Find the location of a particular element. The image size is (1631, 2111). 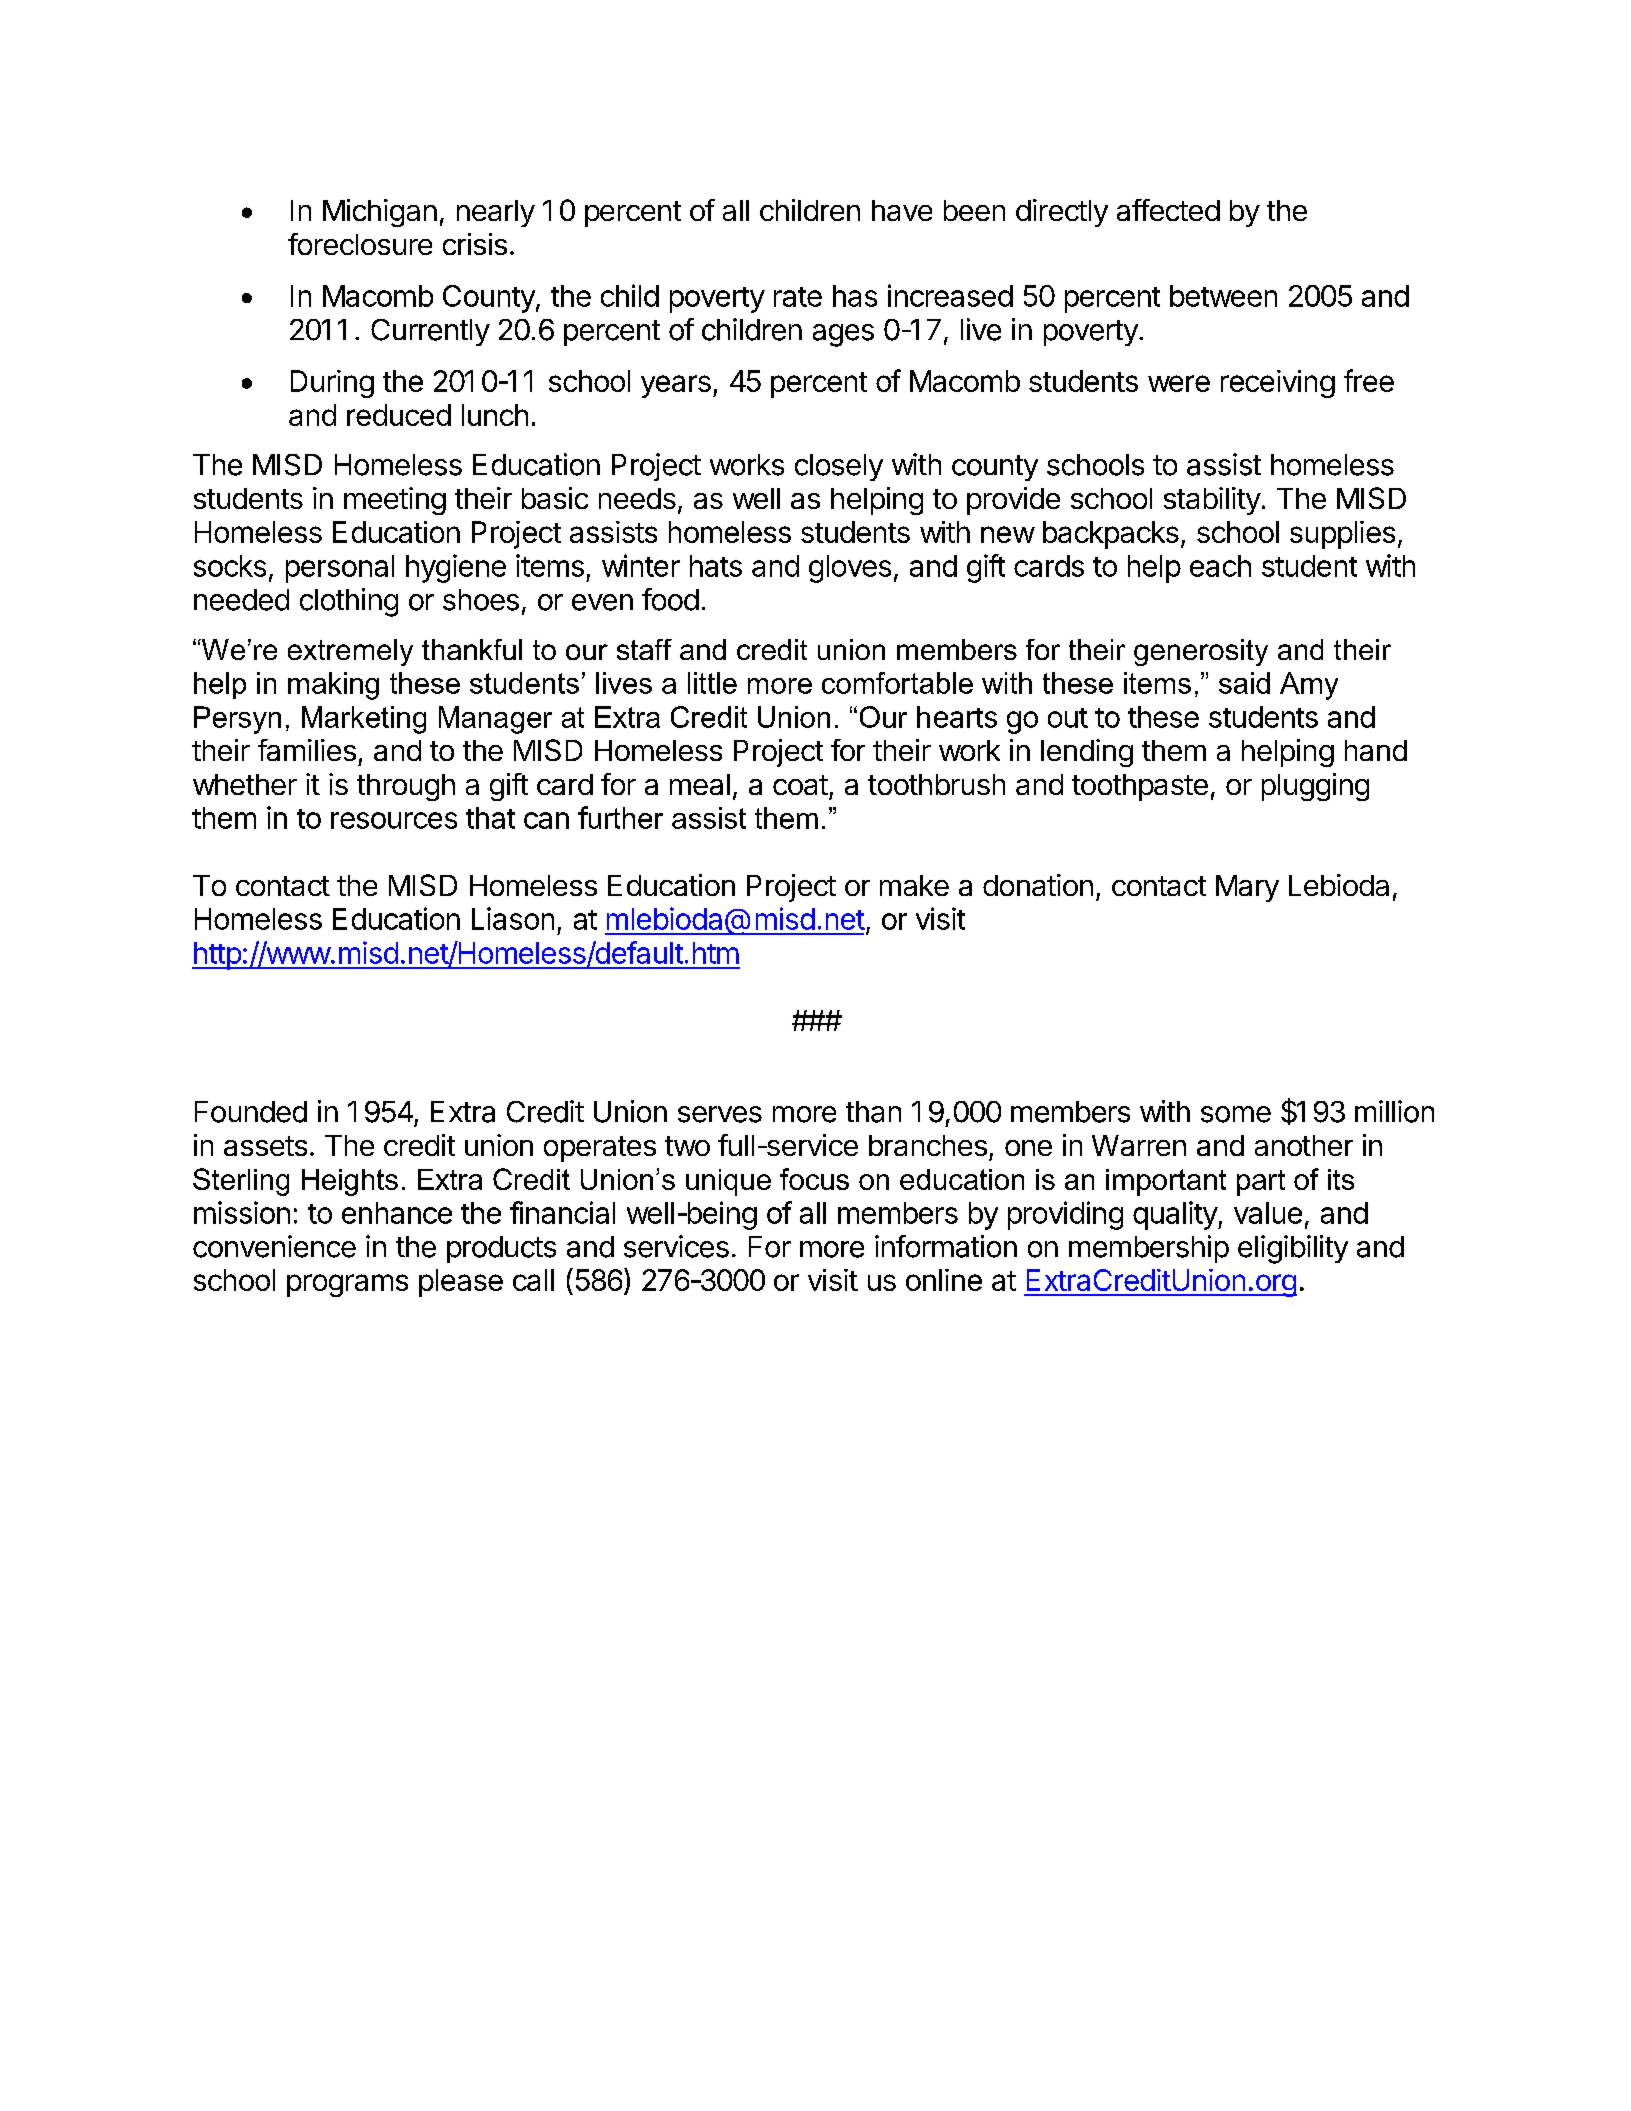

foreclosure is located at coordinates (360, 244).
